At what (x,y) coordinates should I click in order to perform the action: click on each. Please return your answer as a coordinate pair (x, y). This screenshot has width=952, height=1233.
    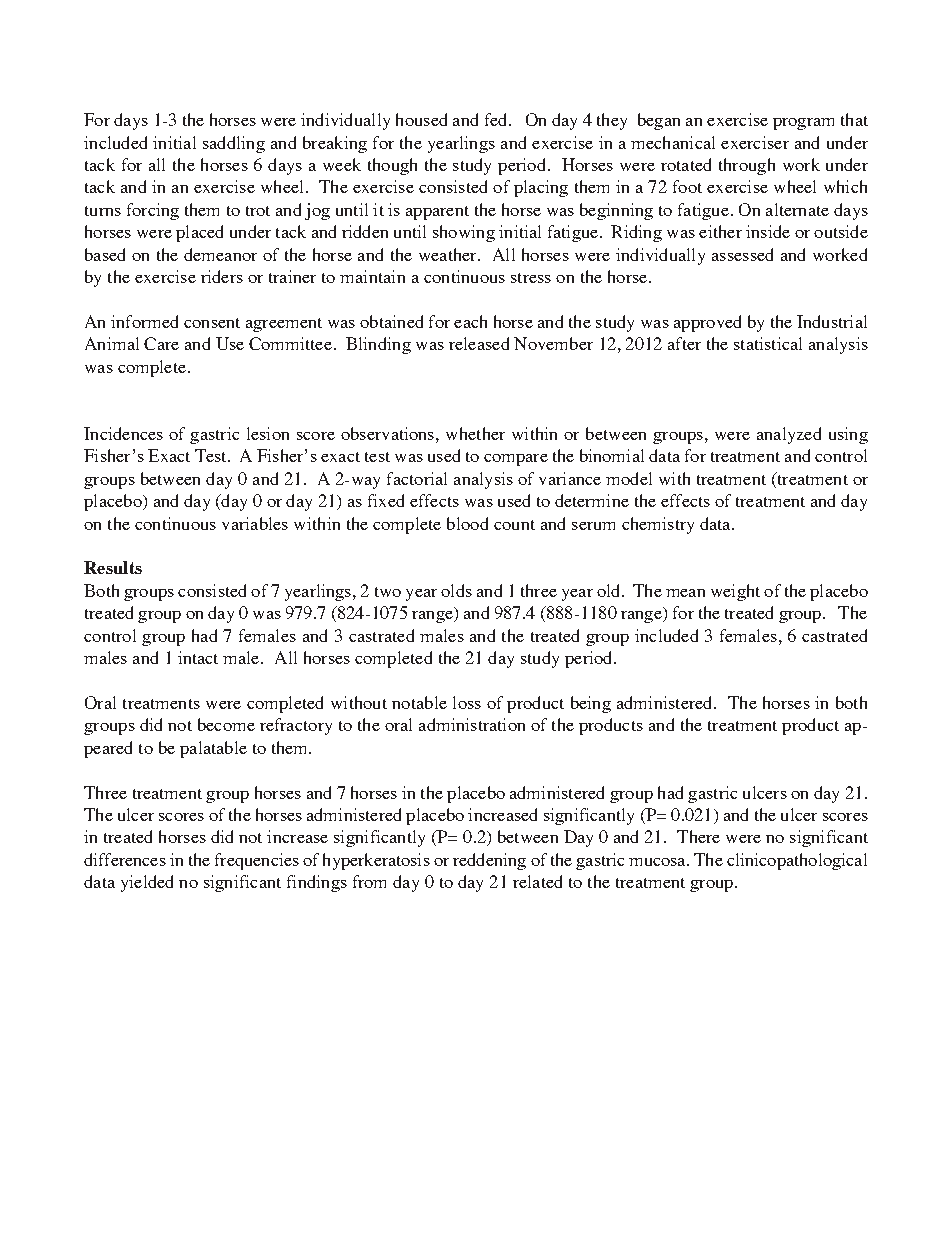
    Looking at the image, I should click on (470, 321).
